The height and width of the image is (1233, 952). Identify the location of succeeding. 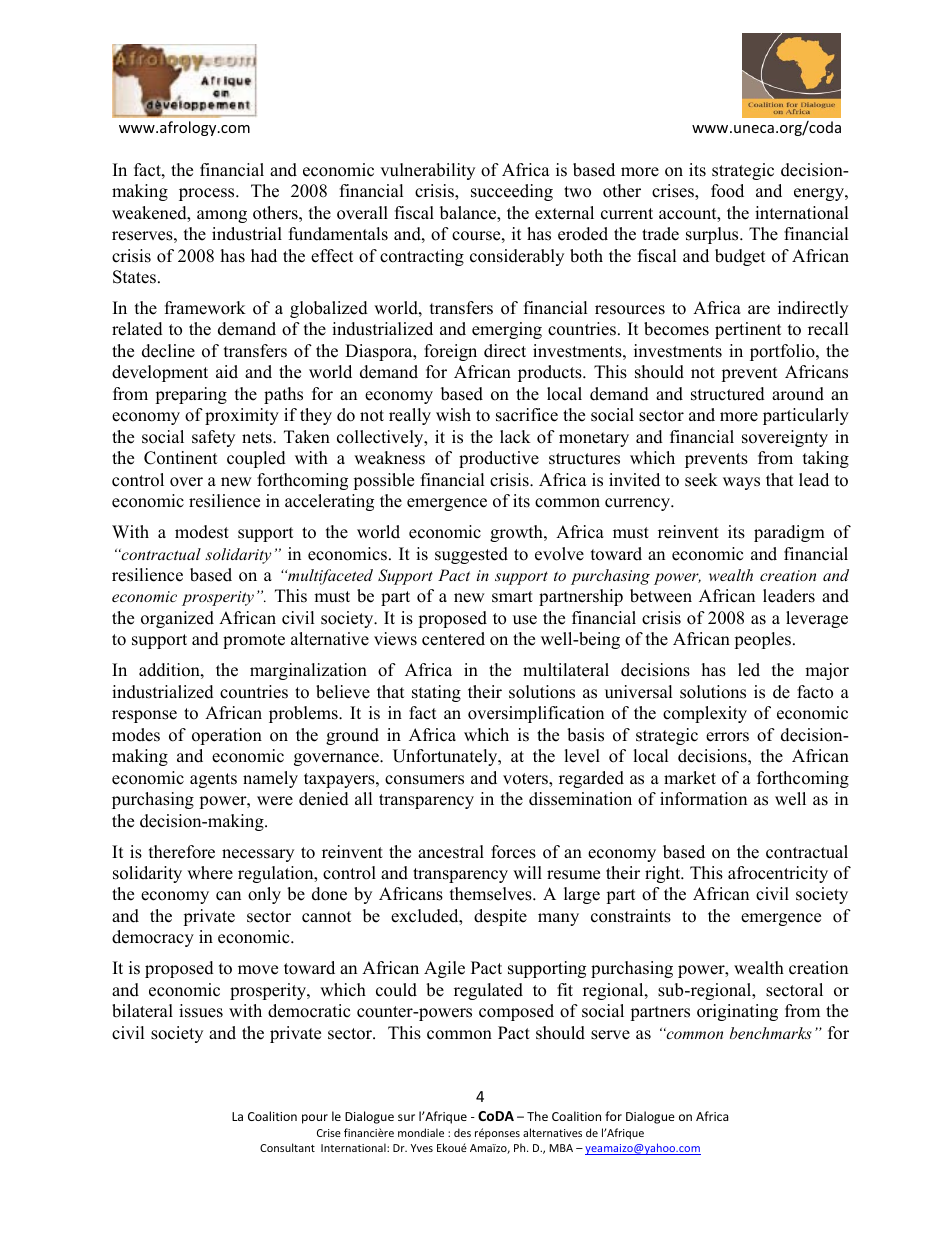
(512, 192).
